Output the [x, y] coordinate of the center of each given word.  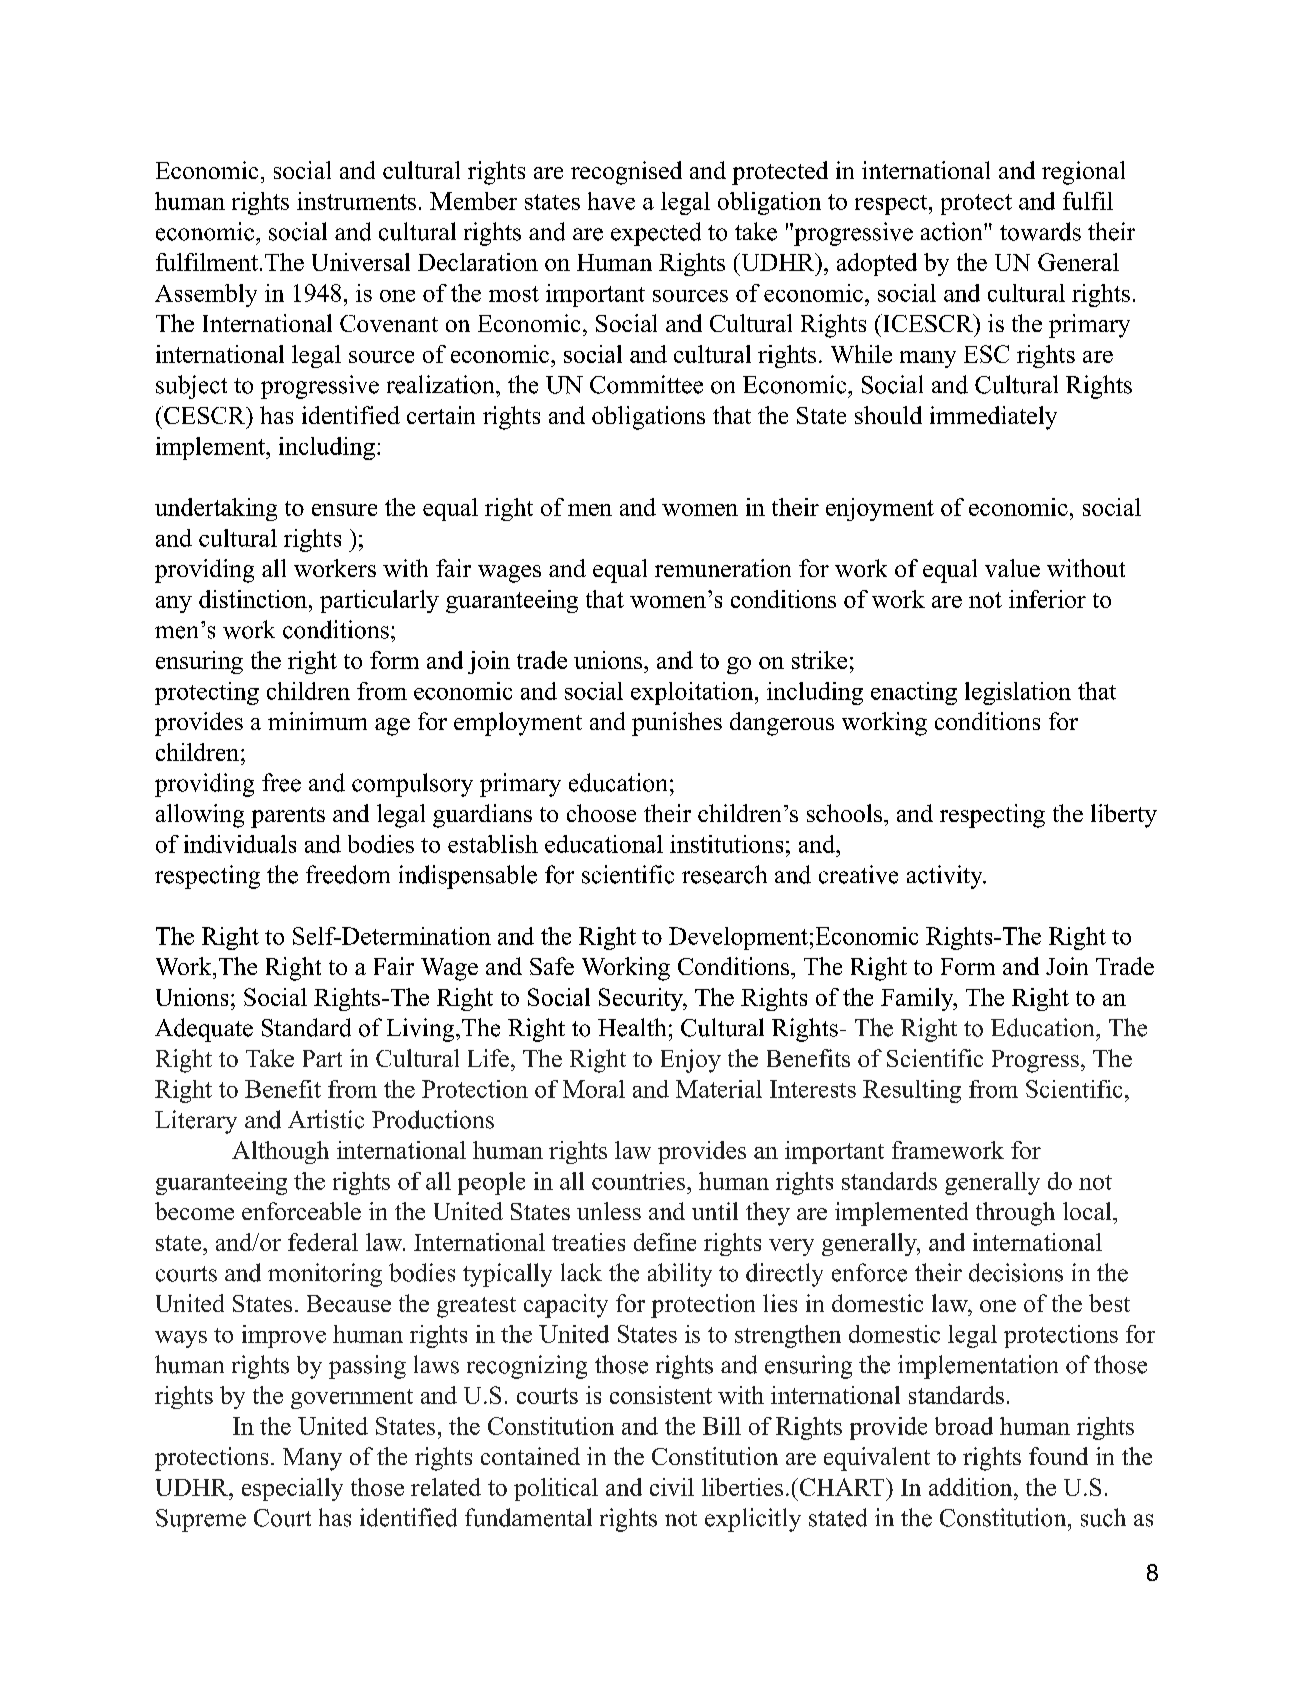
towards [1040, 231]
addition [972, 1487]
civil [672, 1487]
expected [656, 234]
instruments [356, 201]
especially [292, 1489]
